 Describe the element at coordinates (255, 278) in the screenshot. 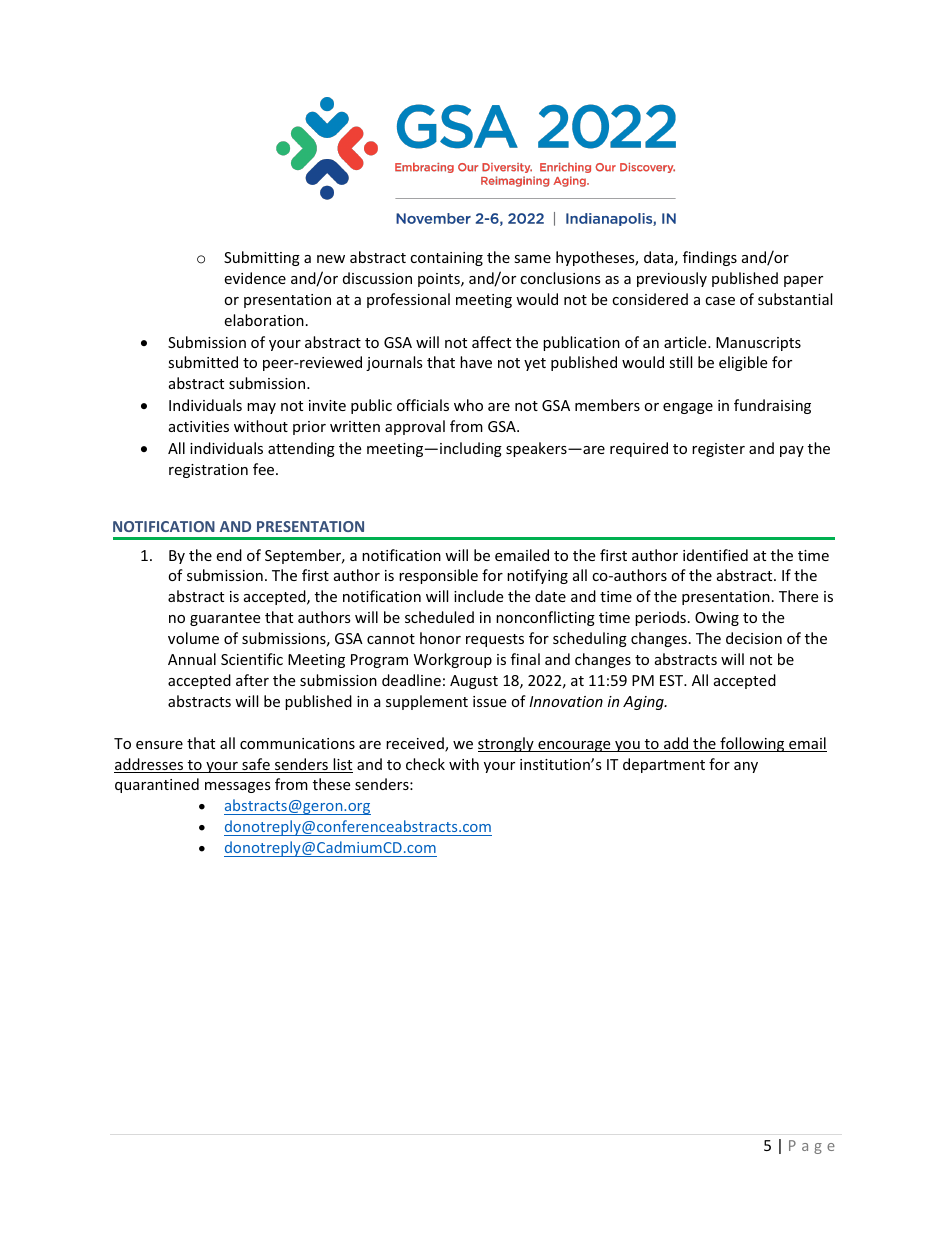

I see `evidence` at that location.
